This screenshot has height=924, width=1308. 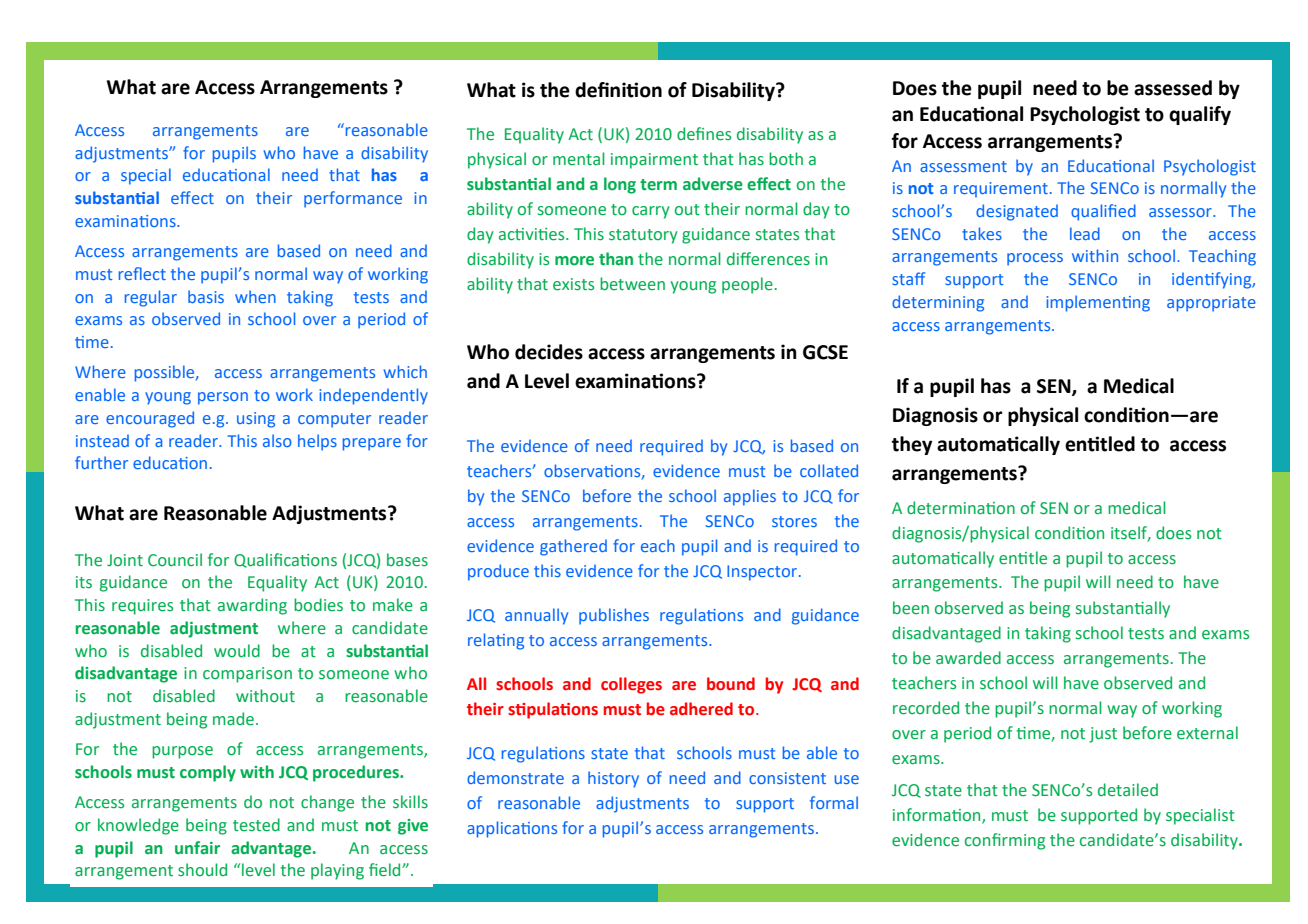 I want to click on also, so click(x=277, y=440).
